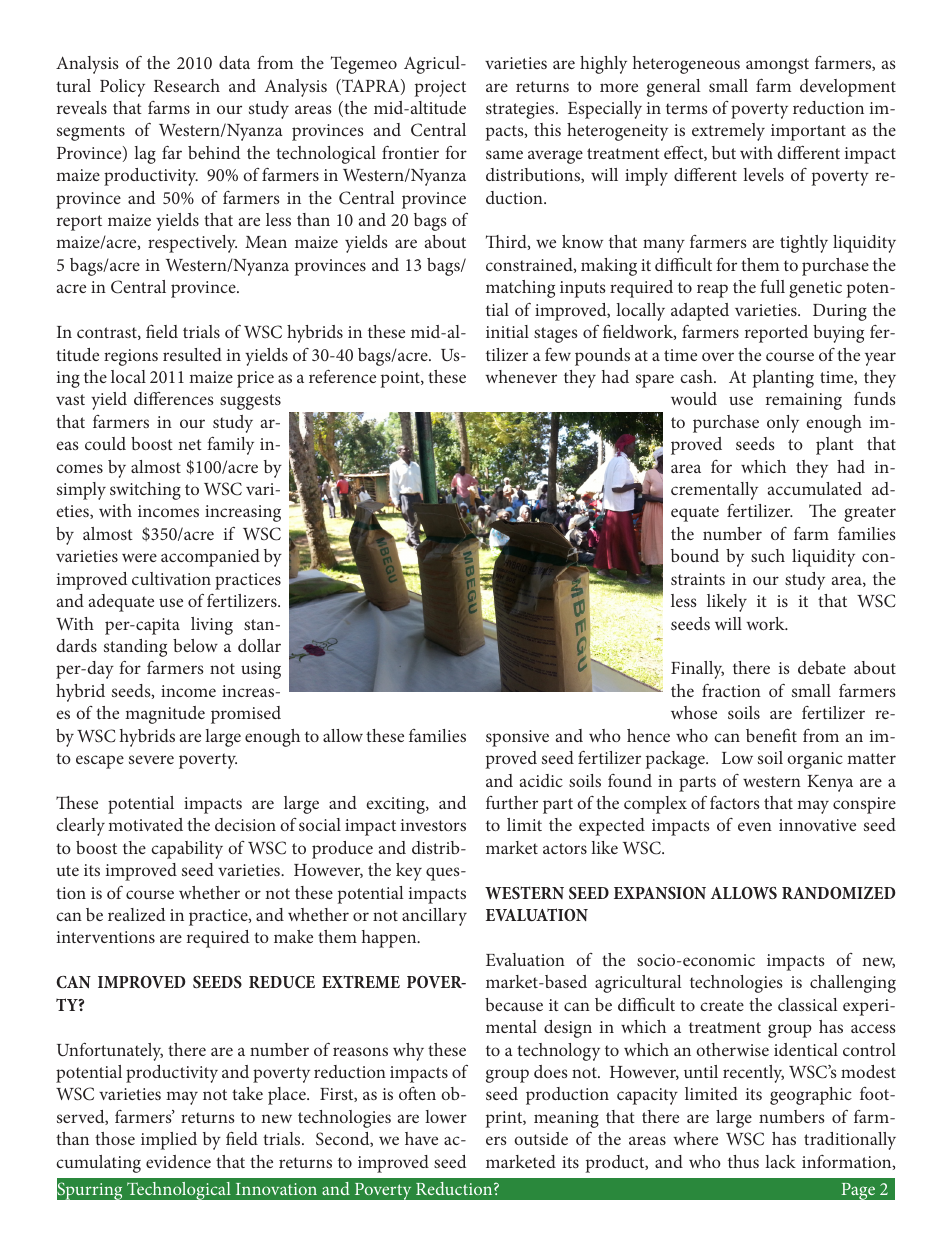 The width and height of the document is (952, 1233). What do you see at coordinates (187, 85) in the document?
I see `Research` at bounding box center [187, 85].
